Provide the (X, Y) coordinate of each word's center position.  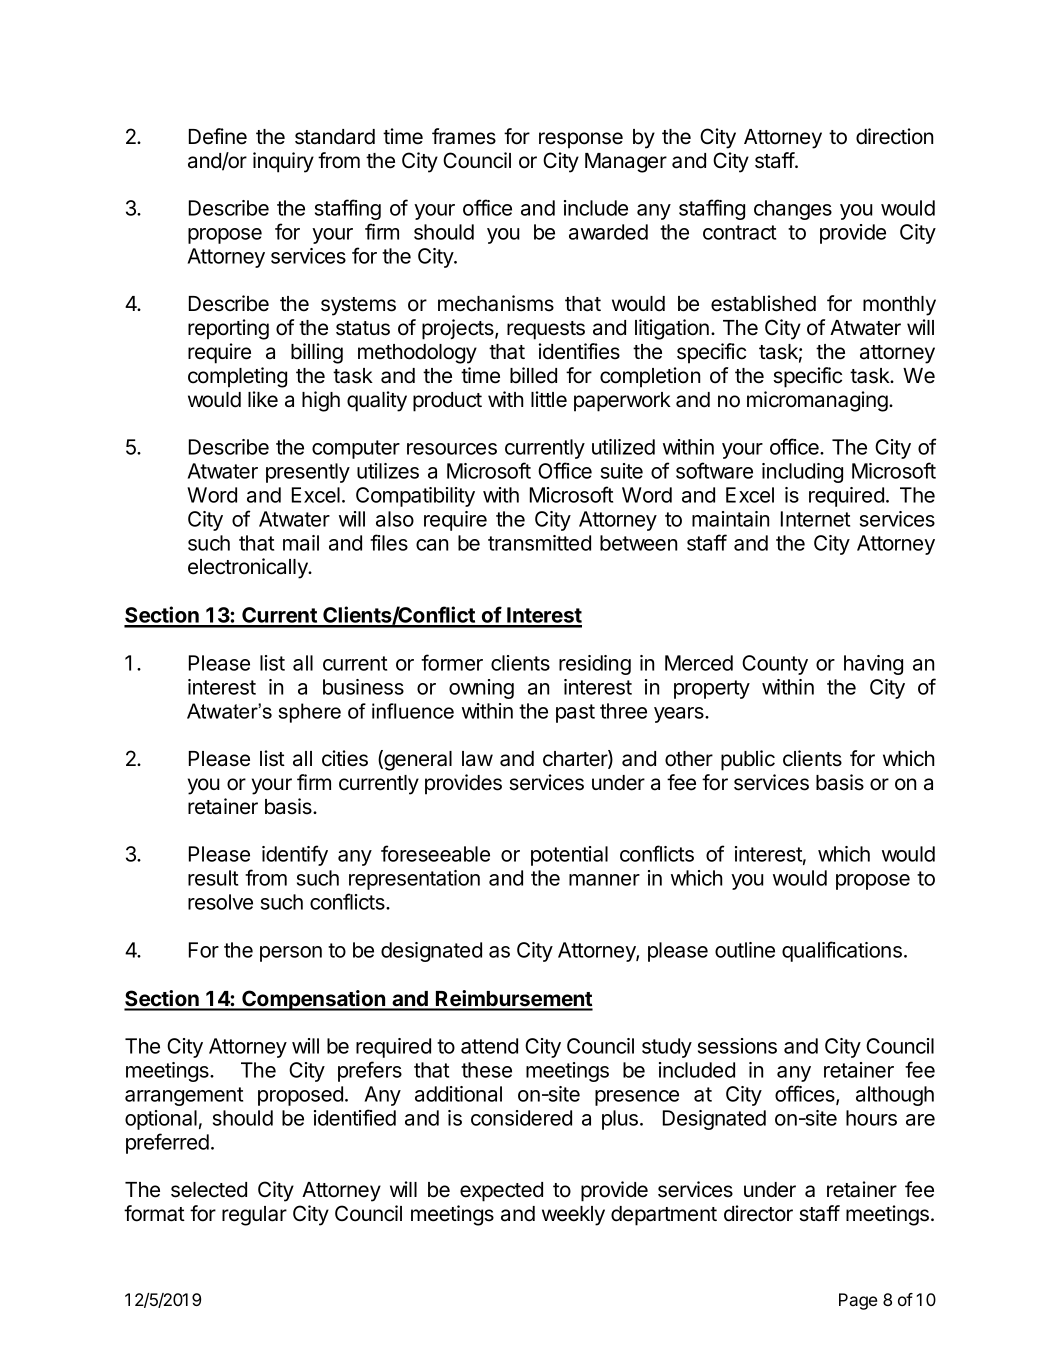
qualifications (842, 951)
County (775, 665)
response (581, 140)
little (549, 399)
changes (793, 210)
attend (489, 1046)
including (802, 473)
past (575, 713)
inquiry (283, 162)
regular (254, 1216)
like (263, 399)
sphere (309, 713)
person (291, 954)
